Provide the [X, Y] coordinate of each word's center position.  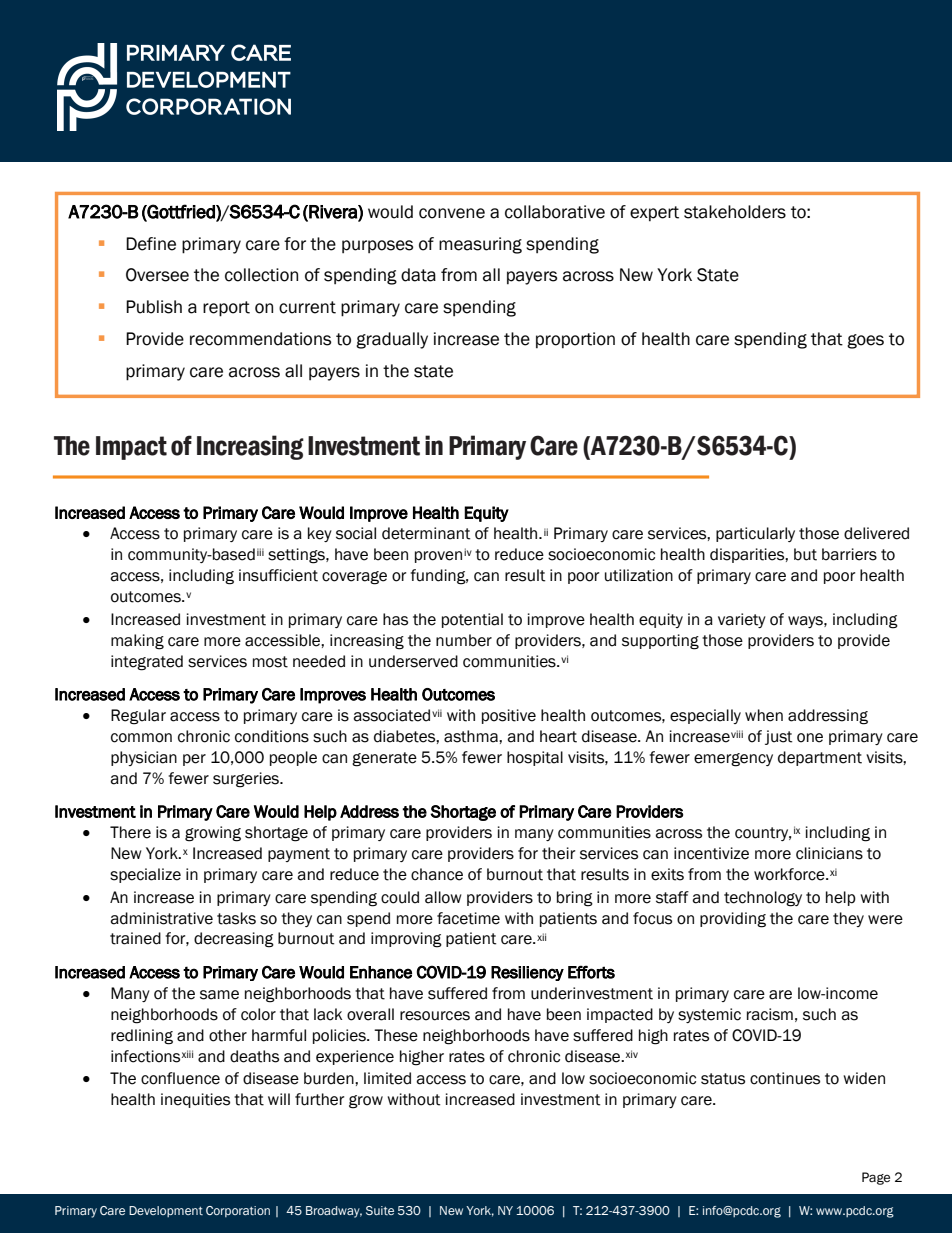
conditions [272, 736]
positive [509, 716]
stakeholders [735, 212]
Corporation [238, 1211]
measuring [480, 245]
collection [261, 275]
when [764, 715]
